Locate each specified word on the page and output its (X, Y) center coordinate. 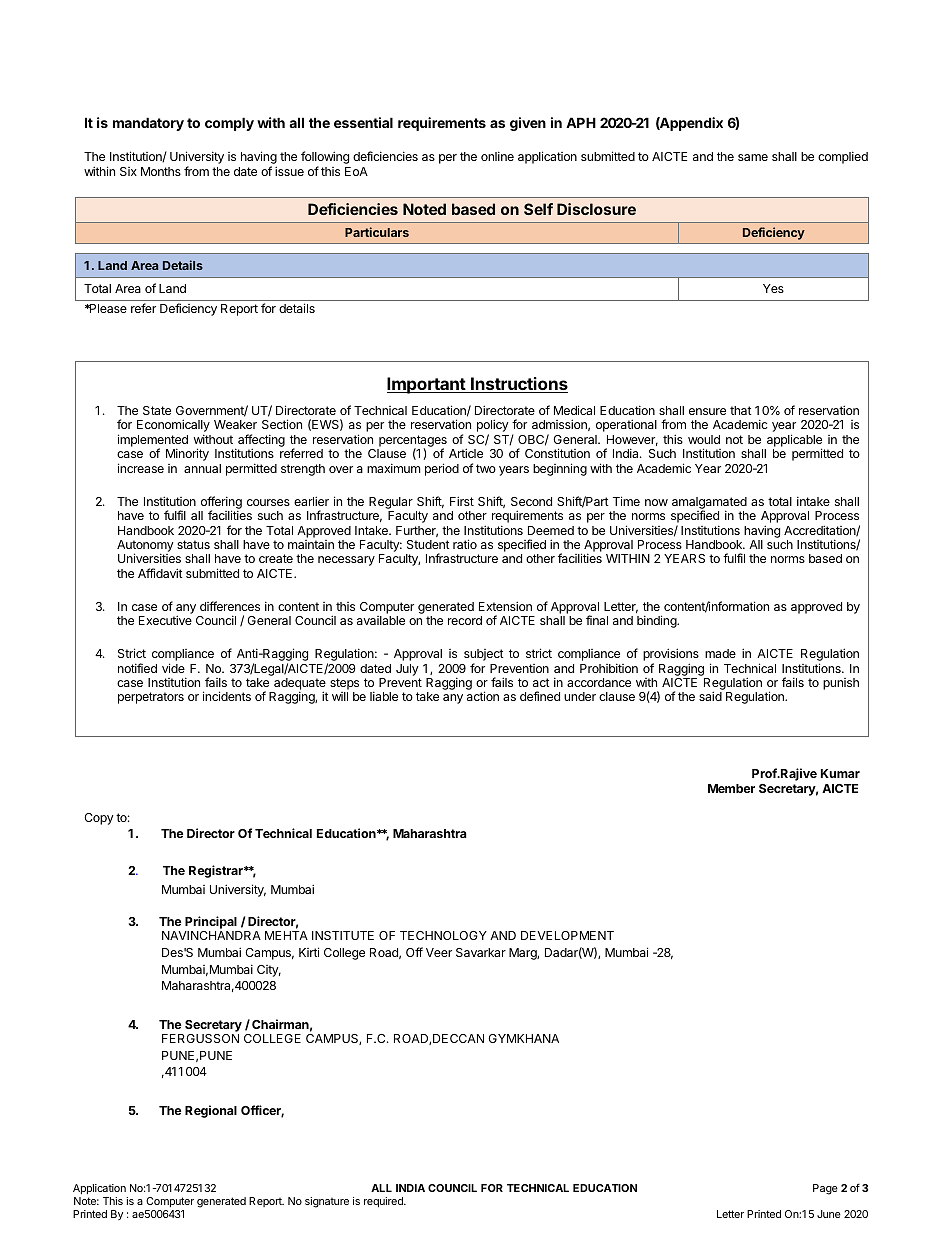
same (753, 157)
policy (493, 427)
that (741, 410)
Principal (212, 924)
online (497, 156)
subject (484, 656)
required (384, 1202)
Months (161, 171)
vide (173, 668)
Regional (211, 1111)
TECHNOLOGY (443, 935)
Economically (173, 427)
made (720, 653)
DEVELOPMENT (567, 935)
